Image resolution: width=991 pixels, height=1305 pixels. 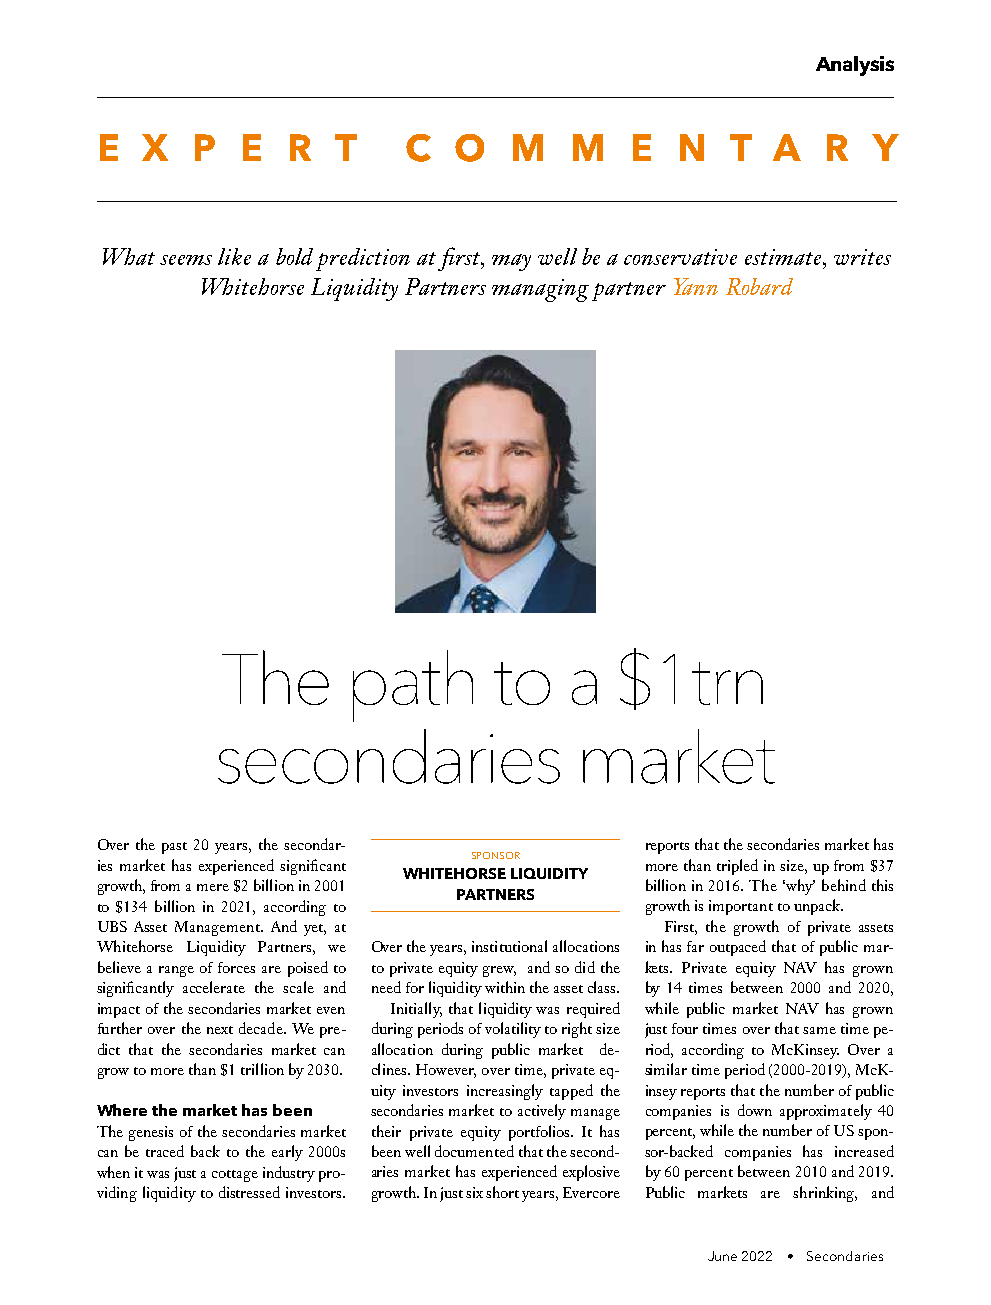 I want to click on short, so click(x=502, y=1192).
